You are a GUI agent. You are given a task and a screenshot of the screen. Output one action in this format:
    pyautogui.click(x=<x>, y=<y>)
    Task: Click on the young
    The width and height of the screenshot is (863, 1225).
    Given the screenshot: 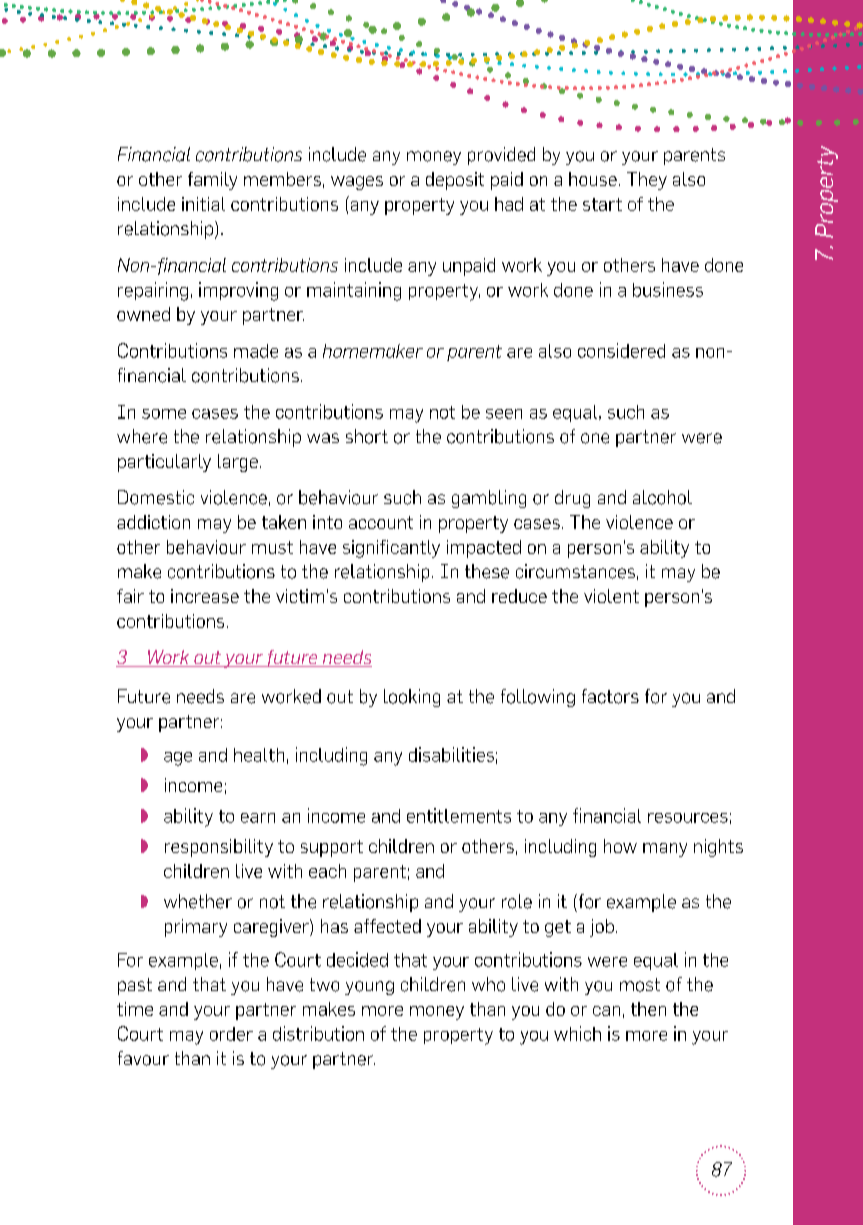 What is the action you would take?
    pyautogui.click(x=369, y=988)
